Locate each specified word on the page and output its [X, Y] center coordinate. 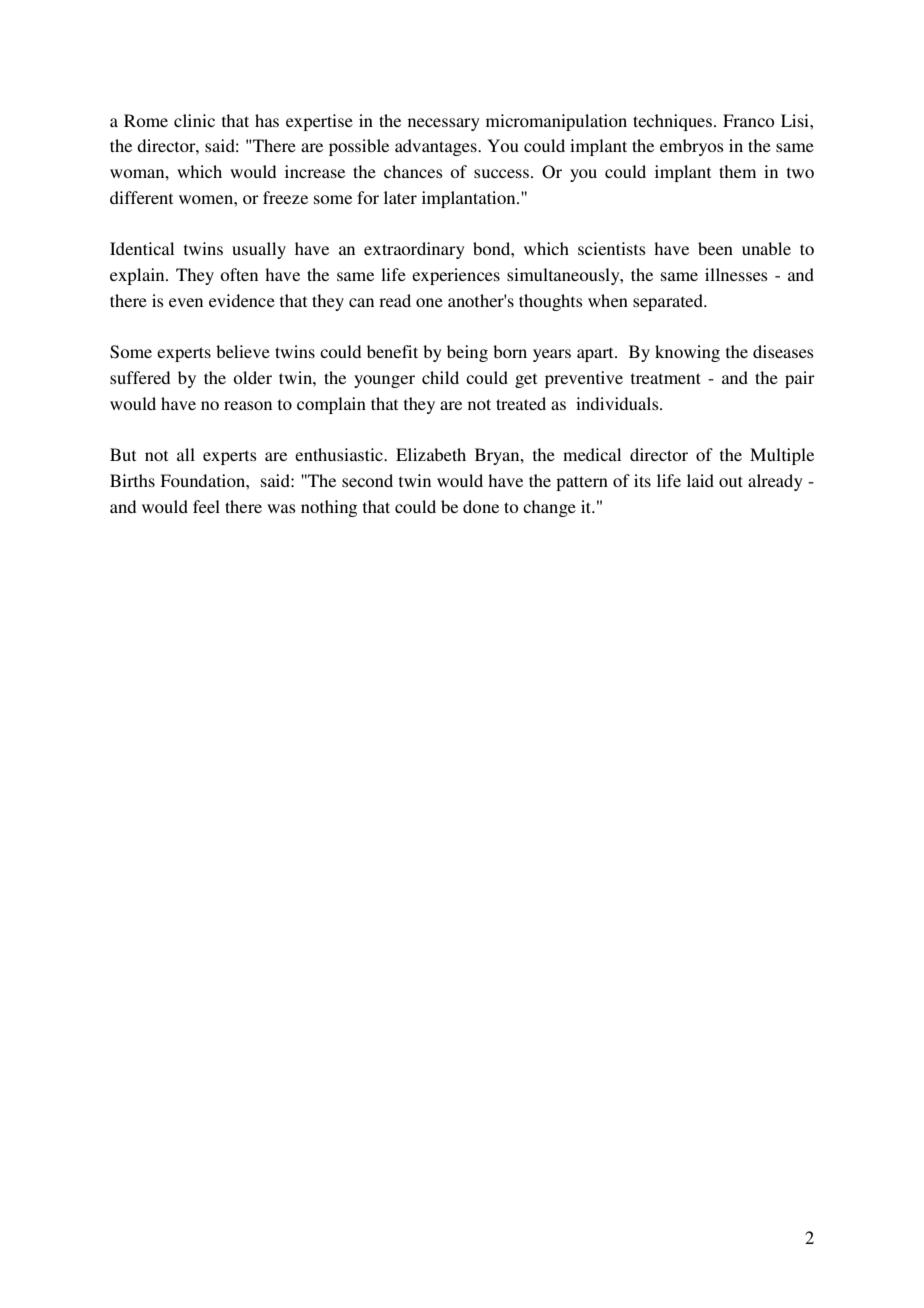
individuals [618, 403]
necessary [444, 124]
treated [521, 403]
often [239, 274]
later [400, 197]
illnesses [736, 274]
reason [248, 405]
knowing [687, 353]
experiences [456, 276]
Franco [748, 120]
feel [206, 506]
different [141, 197]
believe [243, 351]
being [467, 353]
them [737, 171]
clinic [194, 120]
